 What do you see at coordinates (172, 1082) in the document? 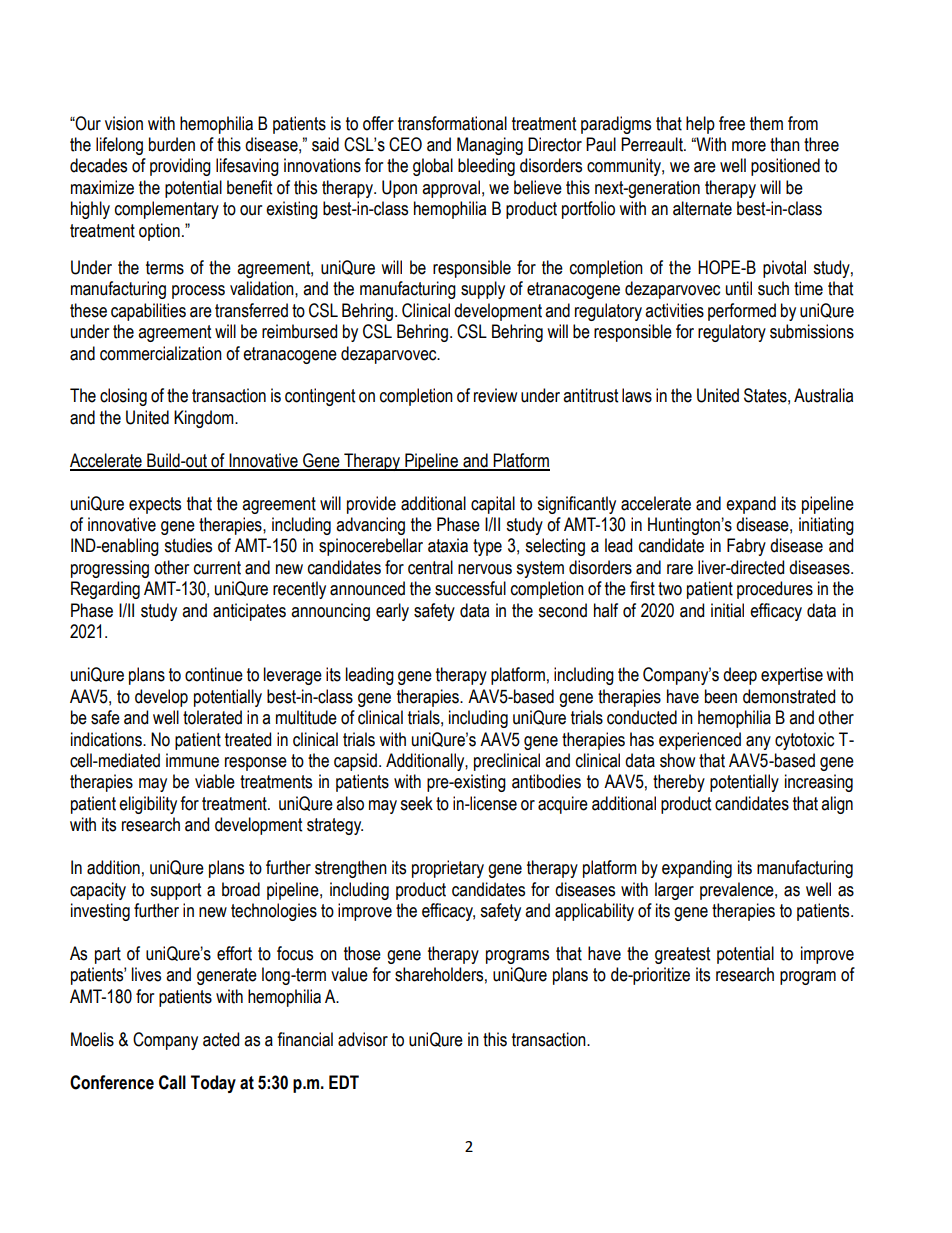
I see `Call` at bounding box center [172, 1082].
